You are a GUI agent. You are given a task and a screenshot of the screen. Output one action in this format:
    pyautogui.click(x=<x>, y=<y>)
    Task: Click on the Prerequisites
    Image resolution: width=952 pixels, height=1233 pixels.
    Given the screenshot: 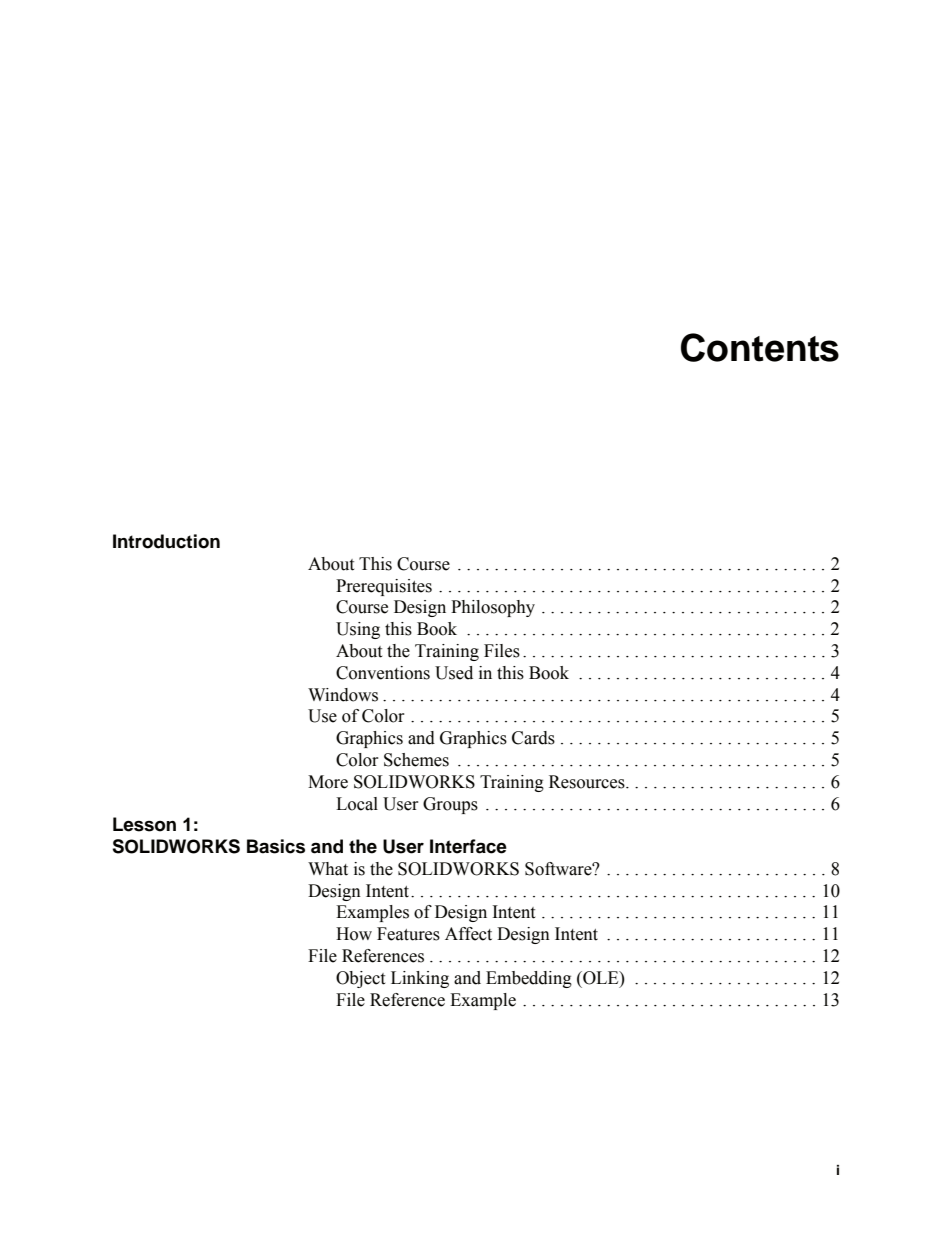 What is the action you would take?
    pyautogui.click(x=384, y=587)
